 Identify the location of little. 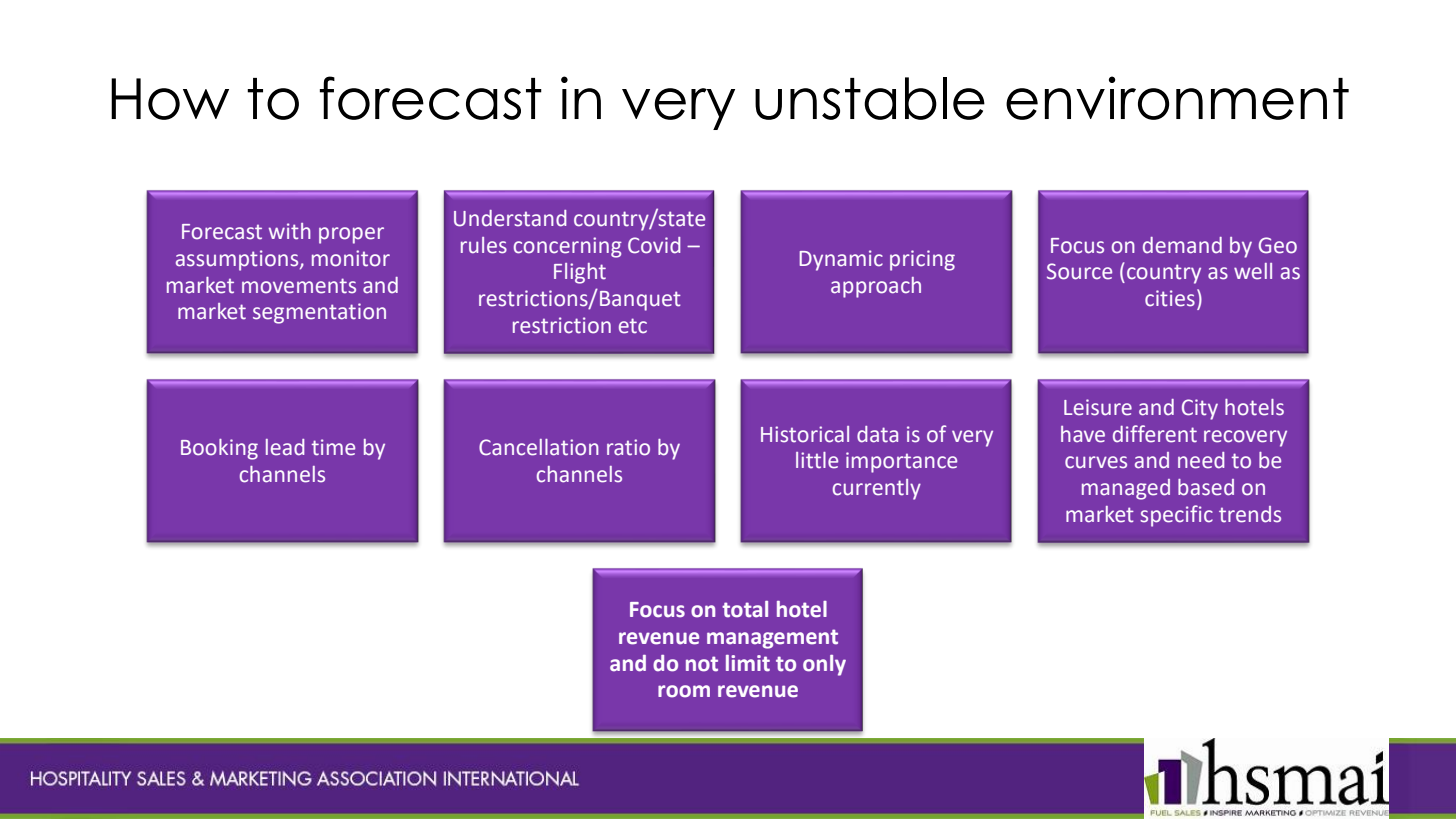
(817, 460).
